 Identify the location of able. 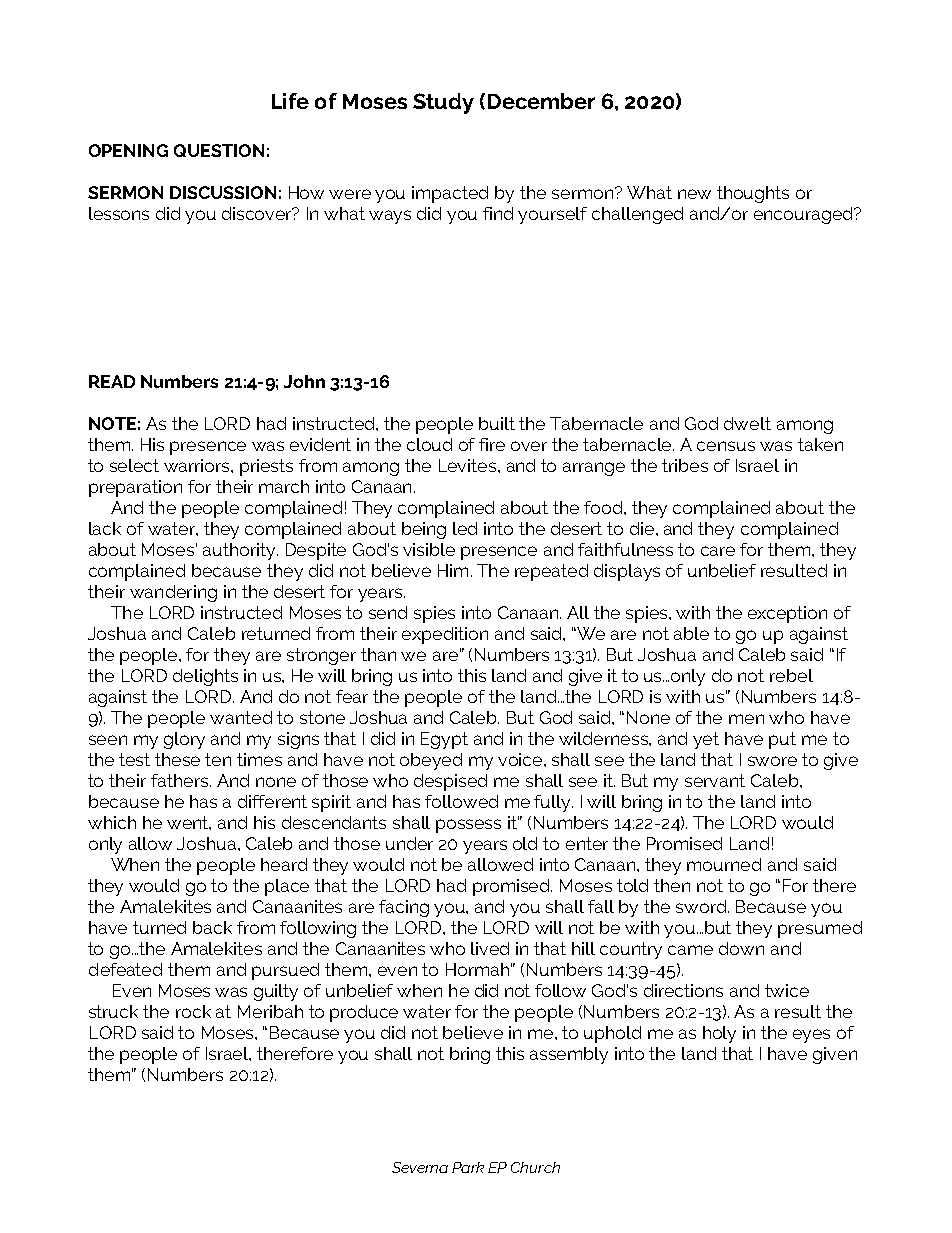
(691, 633).
